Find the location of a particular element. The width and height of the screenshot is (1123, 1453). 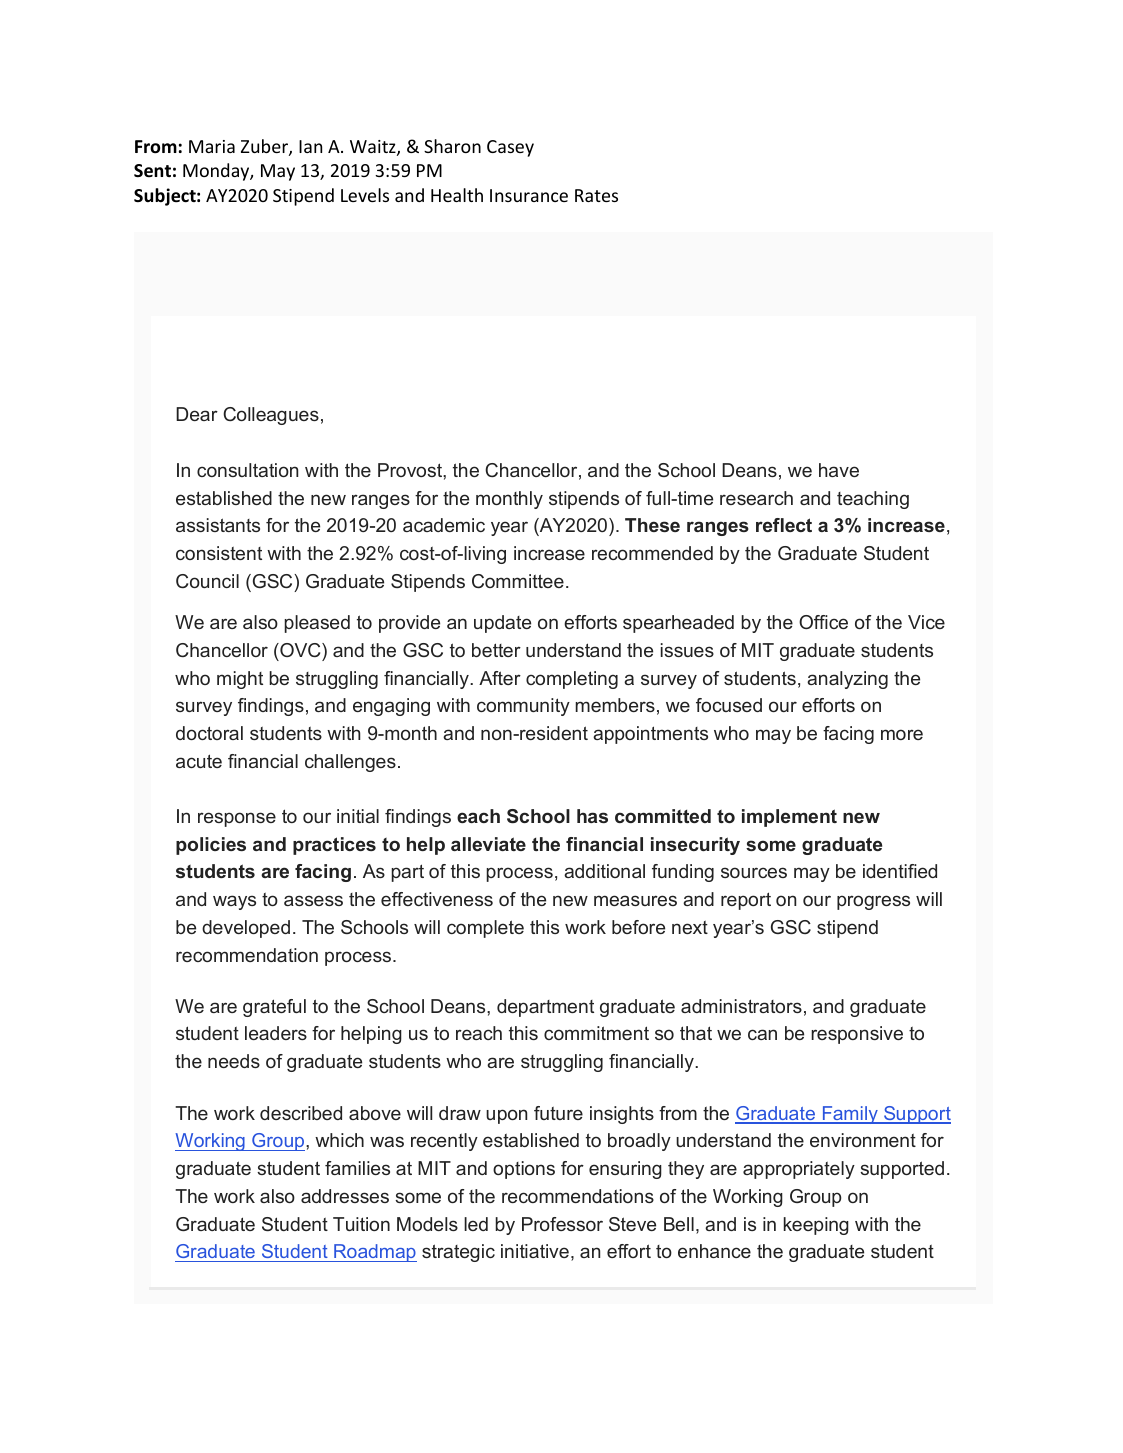

assistants is located at coordinates (218, 525).
